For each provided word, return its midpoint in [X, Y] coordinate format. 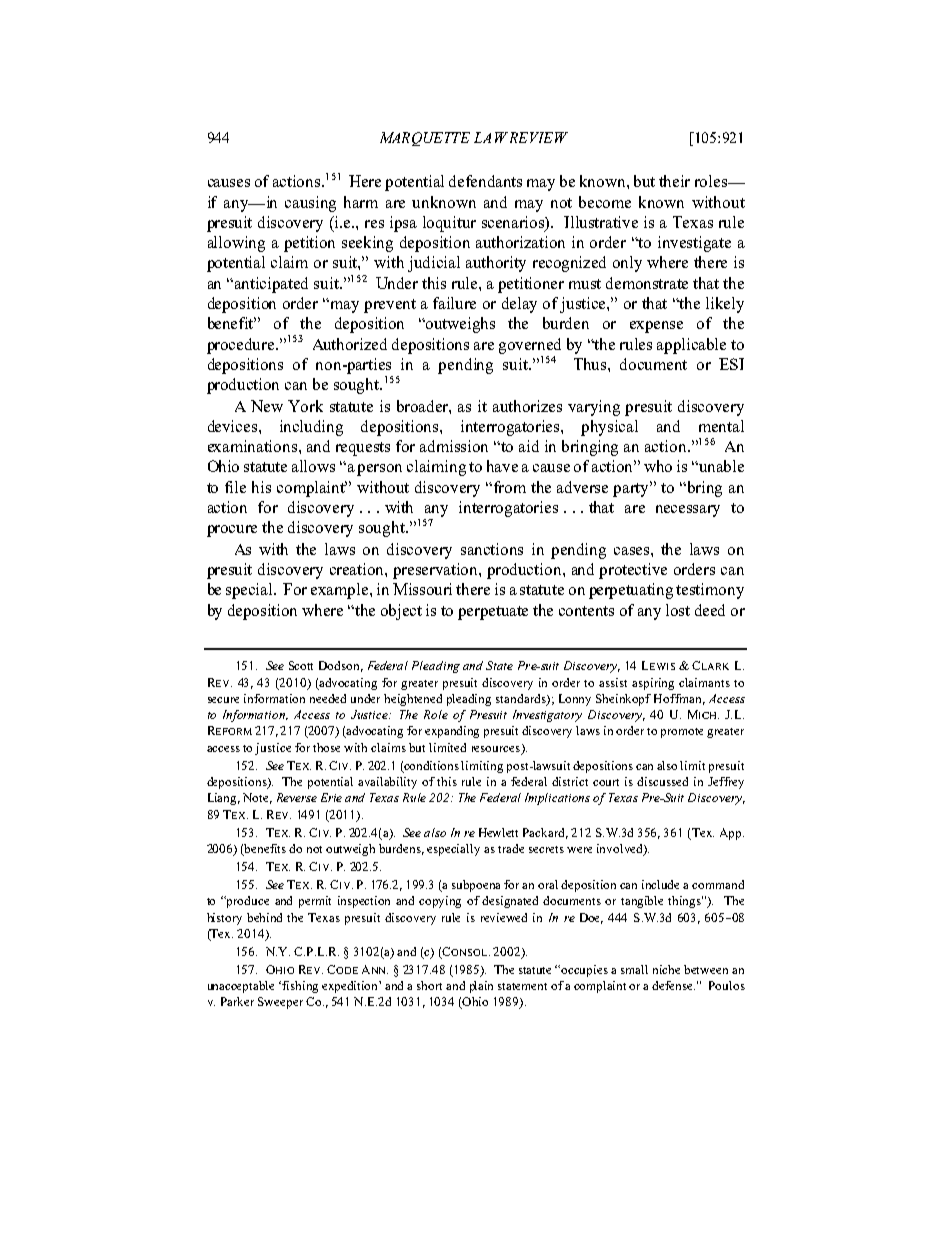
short [429, 985]
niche [666, 969]
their [674, 181]
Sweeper [280, 1003]
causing [310, 204]
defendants [485, 181]
